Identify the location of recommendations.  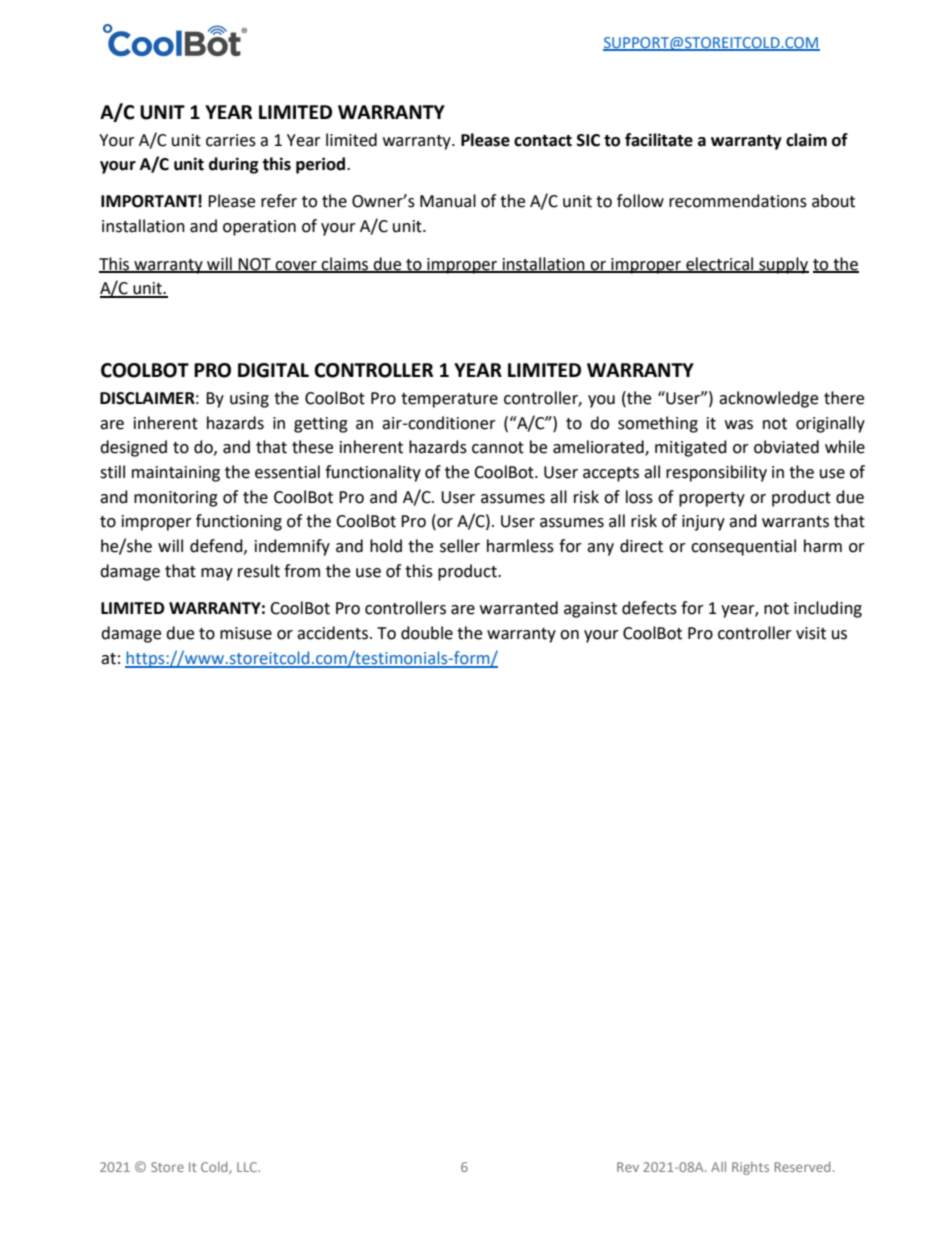
(738, 201).
